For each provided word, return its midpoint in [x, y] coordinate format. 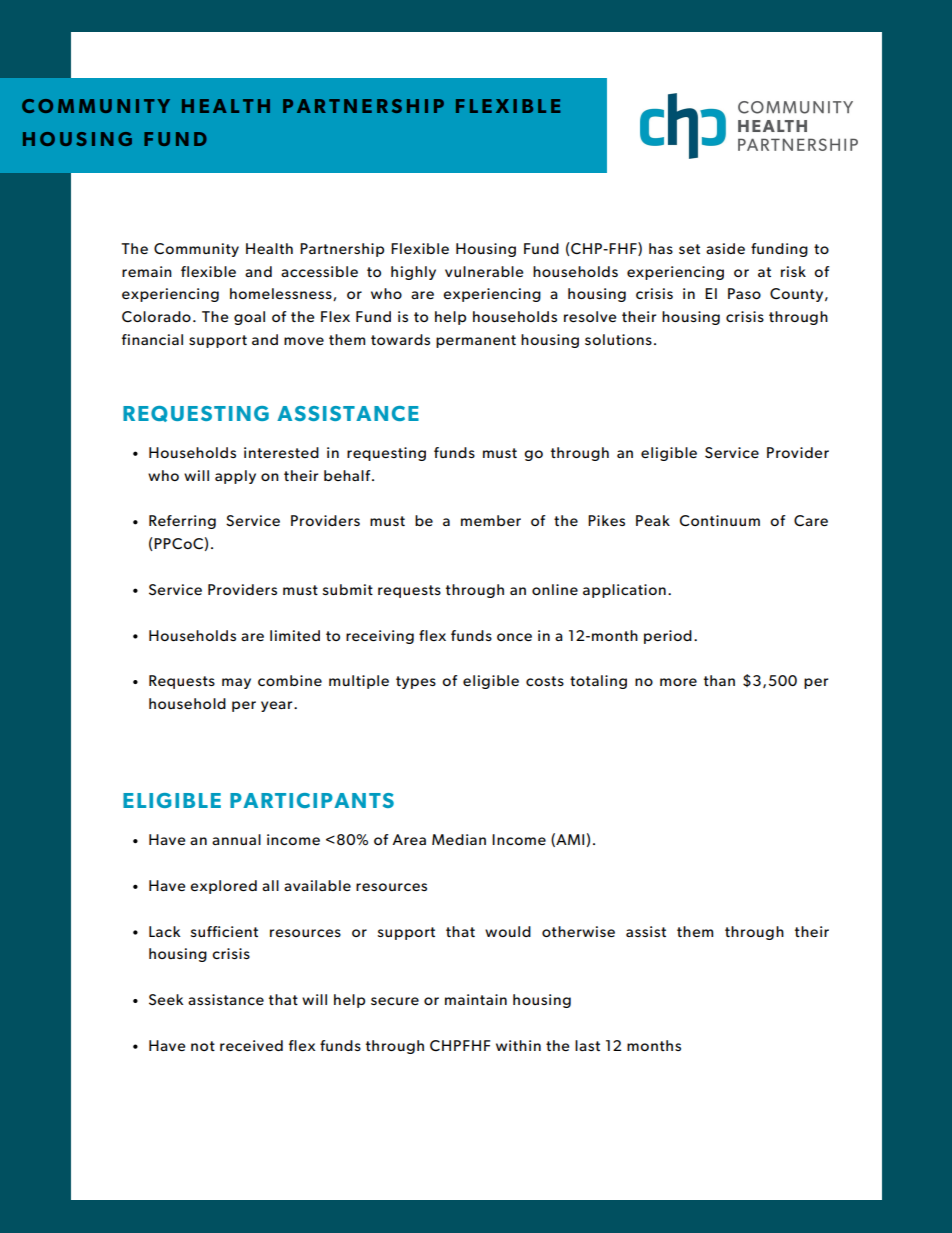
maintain [476, 999]
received [251, 1045]
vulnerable [484, 271]
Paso [744, 293]
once [514, 637]
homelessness [282, 294]
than [719, 680]
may [236, 683]
